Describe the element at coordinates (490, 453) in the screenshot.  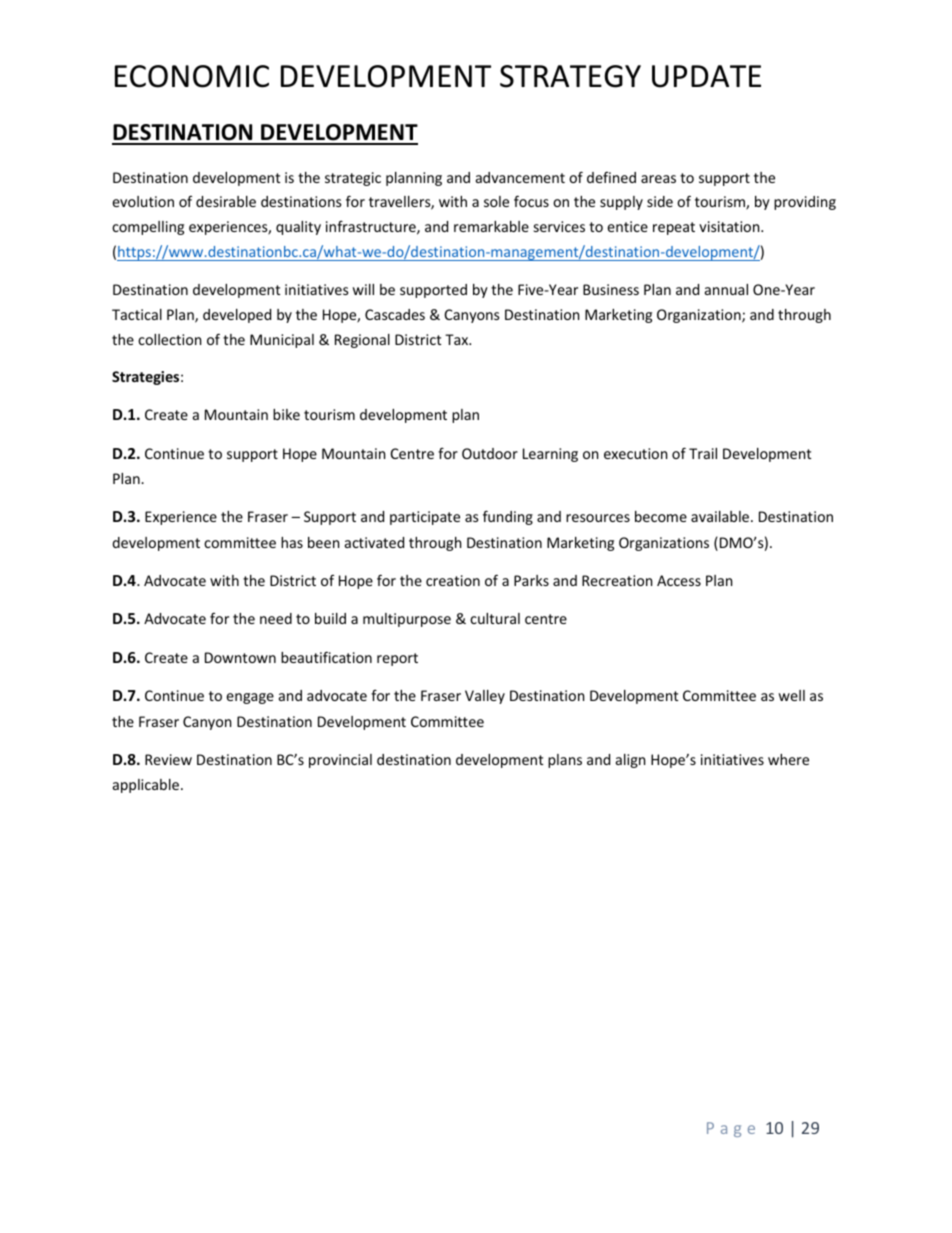
I see `Outdoor` at that location.
